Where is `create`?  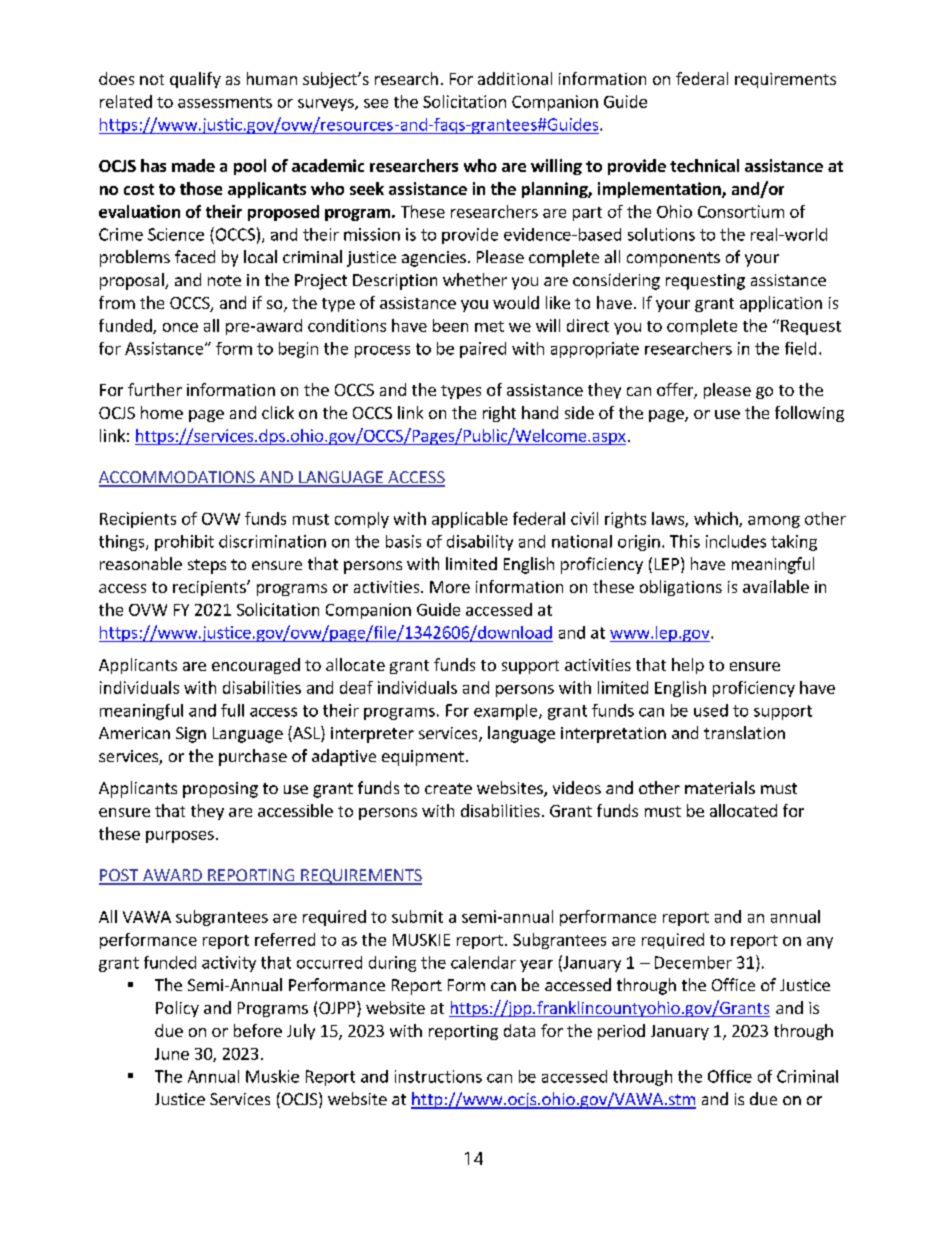
create is located at coordinates (448, 788).
